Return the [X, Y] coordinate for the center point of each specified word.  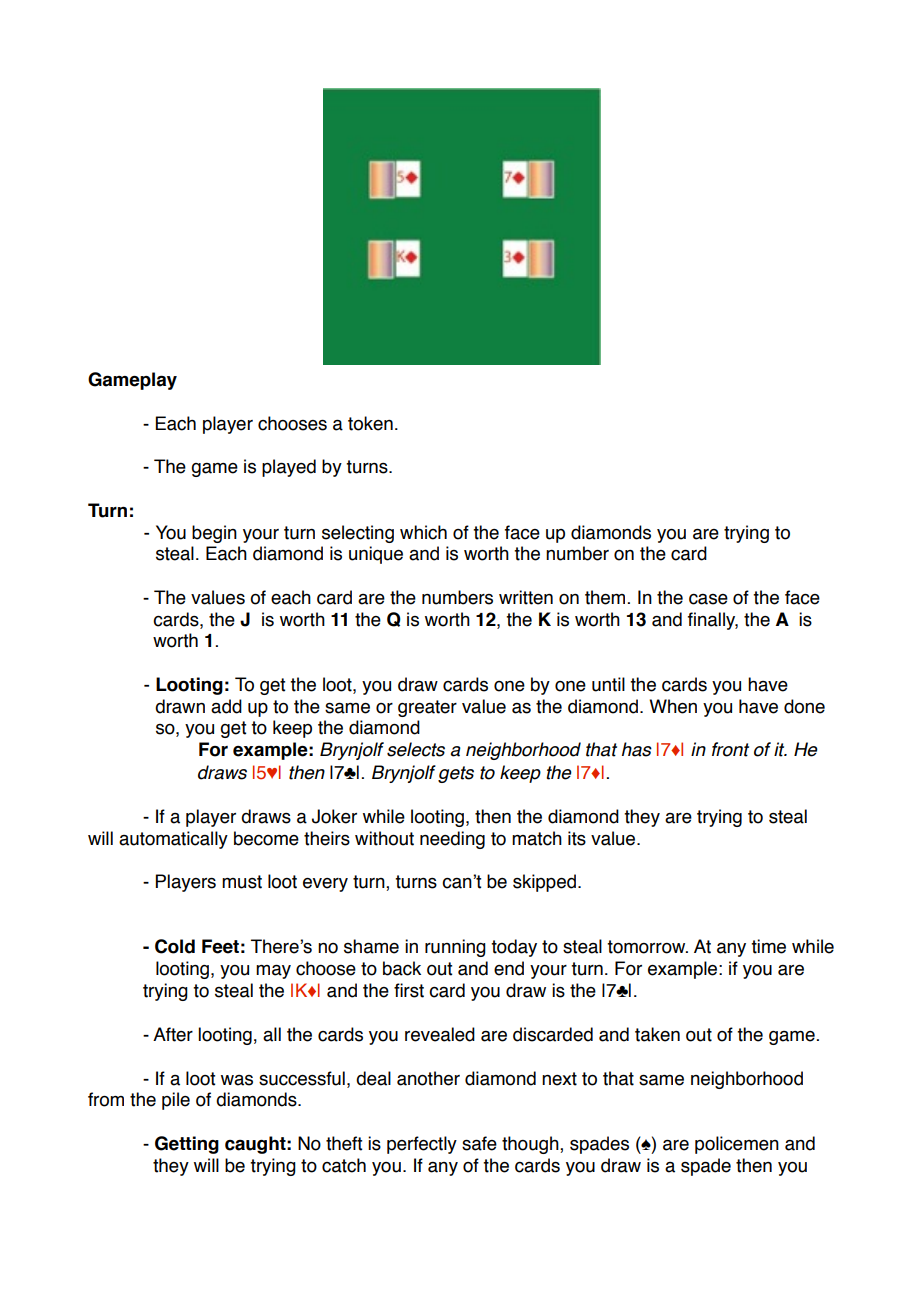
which [423, 532]
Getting [187, 1145]
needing [452, 840]
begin [214, 534]
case [708, 599]
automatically [173, 840]
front [730, 749]
